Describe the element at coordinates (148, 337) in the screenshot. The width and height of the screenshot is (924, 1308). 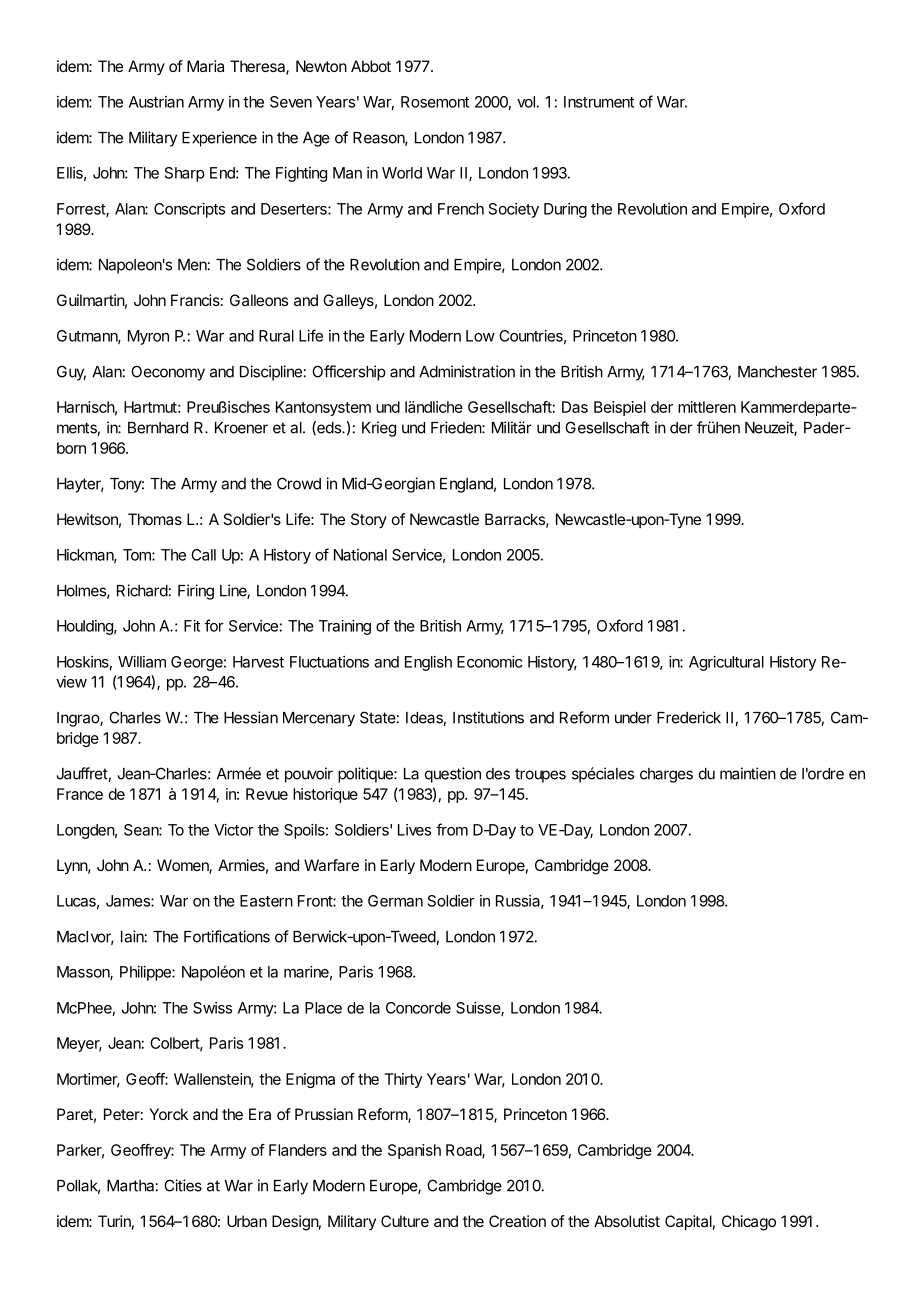
I see `Myron` at that location.
